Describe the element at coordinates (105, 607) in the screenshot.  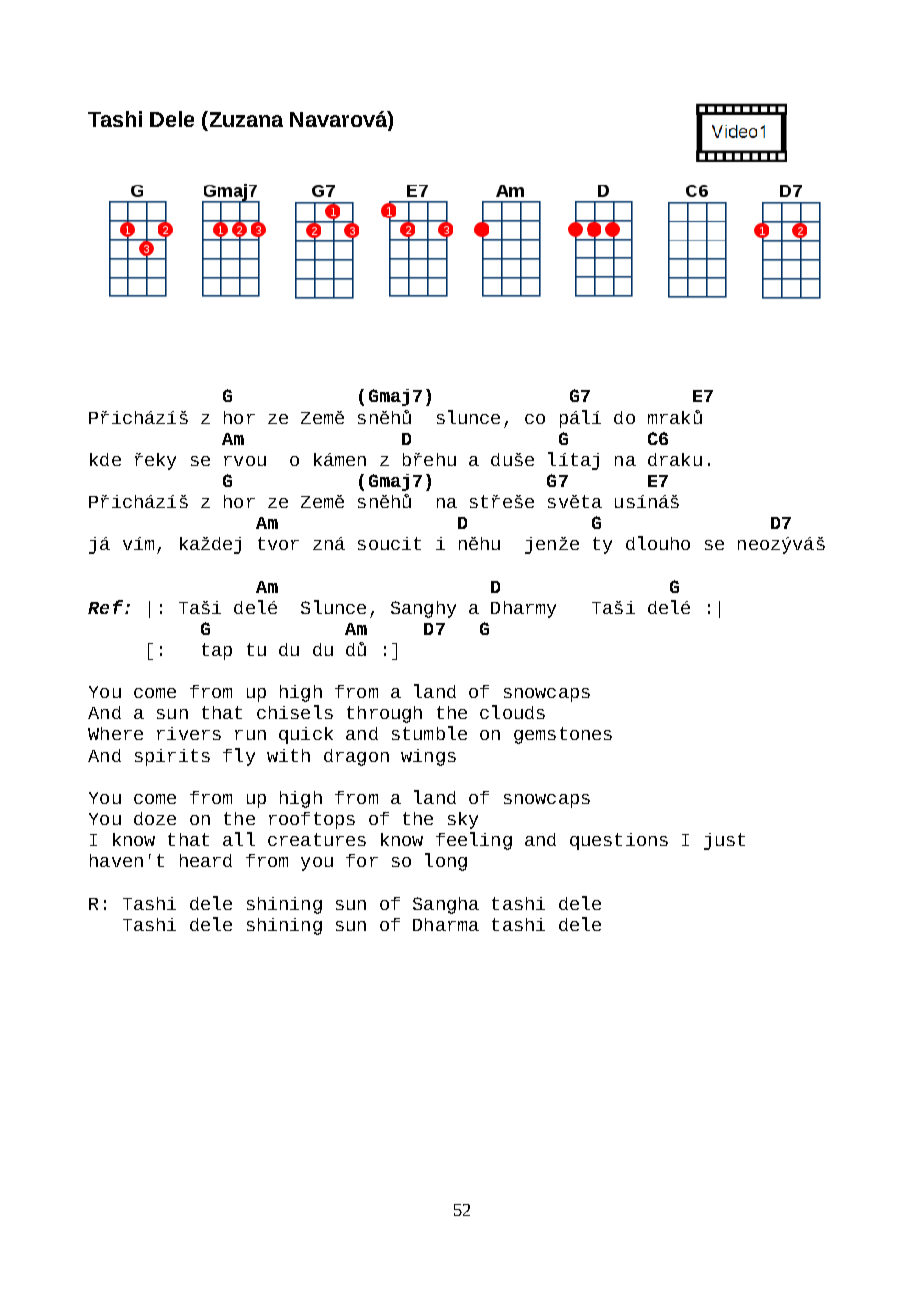
I see `Ref` at that location.
